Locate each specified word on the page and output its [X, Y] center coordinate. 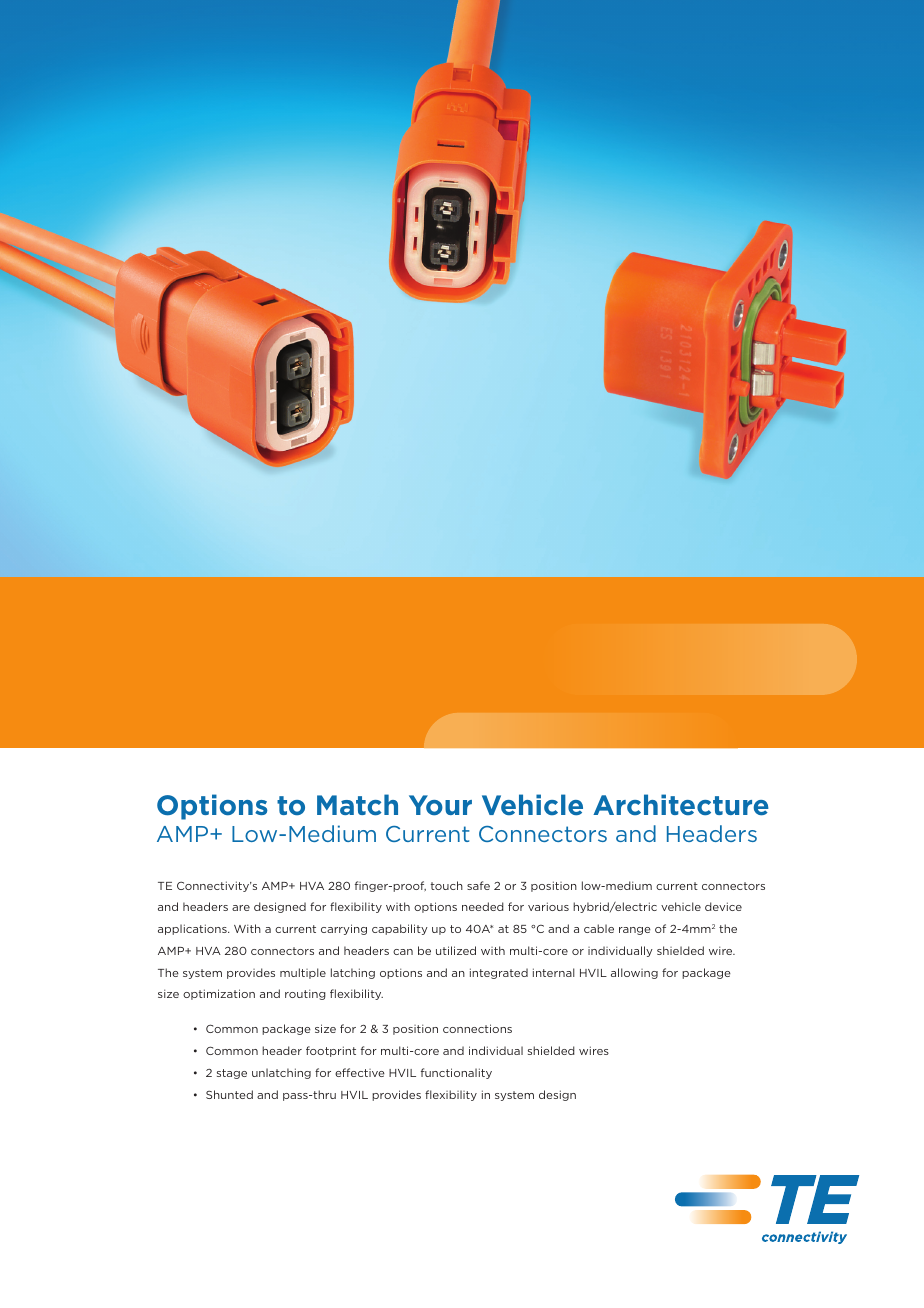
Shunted [229, 1094]
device [723, 906]
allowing [634, 973]
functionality [456, 1073]
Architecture [681, 805]
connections [477, 1028]
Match [357, 805]
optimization [219, 994]
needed [483, 906]
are [241, 908]
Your [440, 805]
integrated [499, 973]
